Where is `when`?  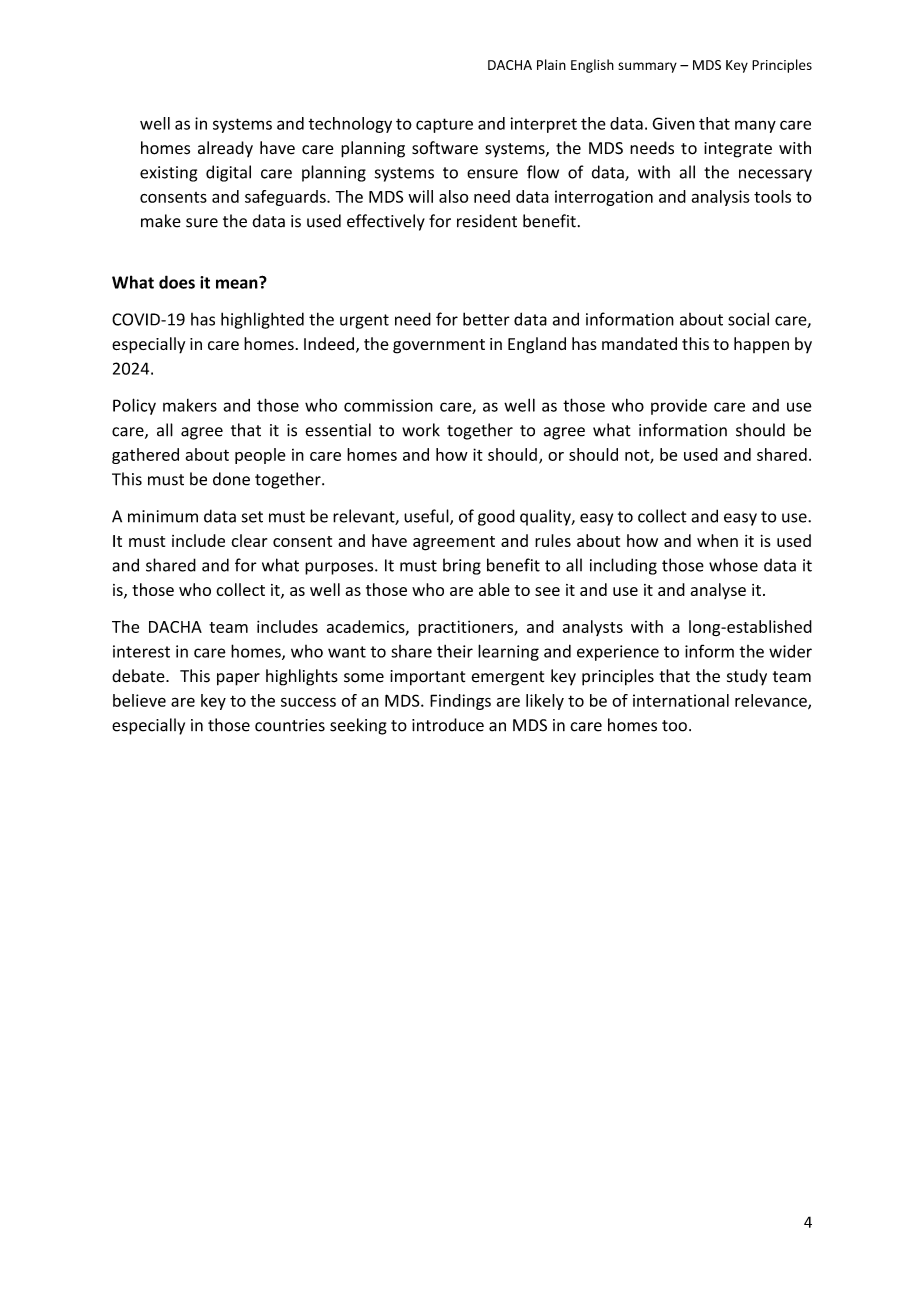 when is located at coordinates (717, 540).
